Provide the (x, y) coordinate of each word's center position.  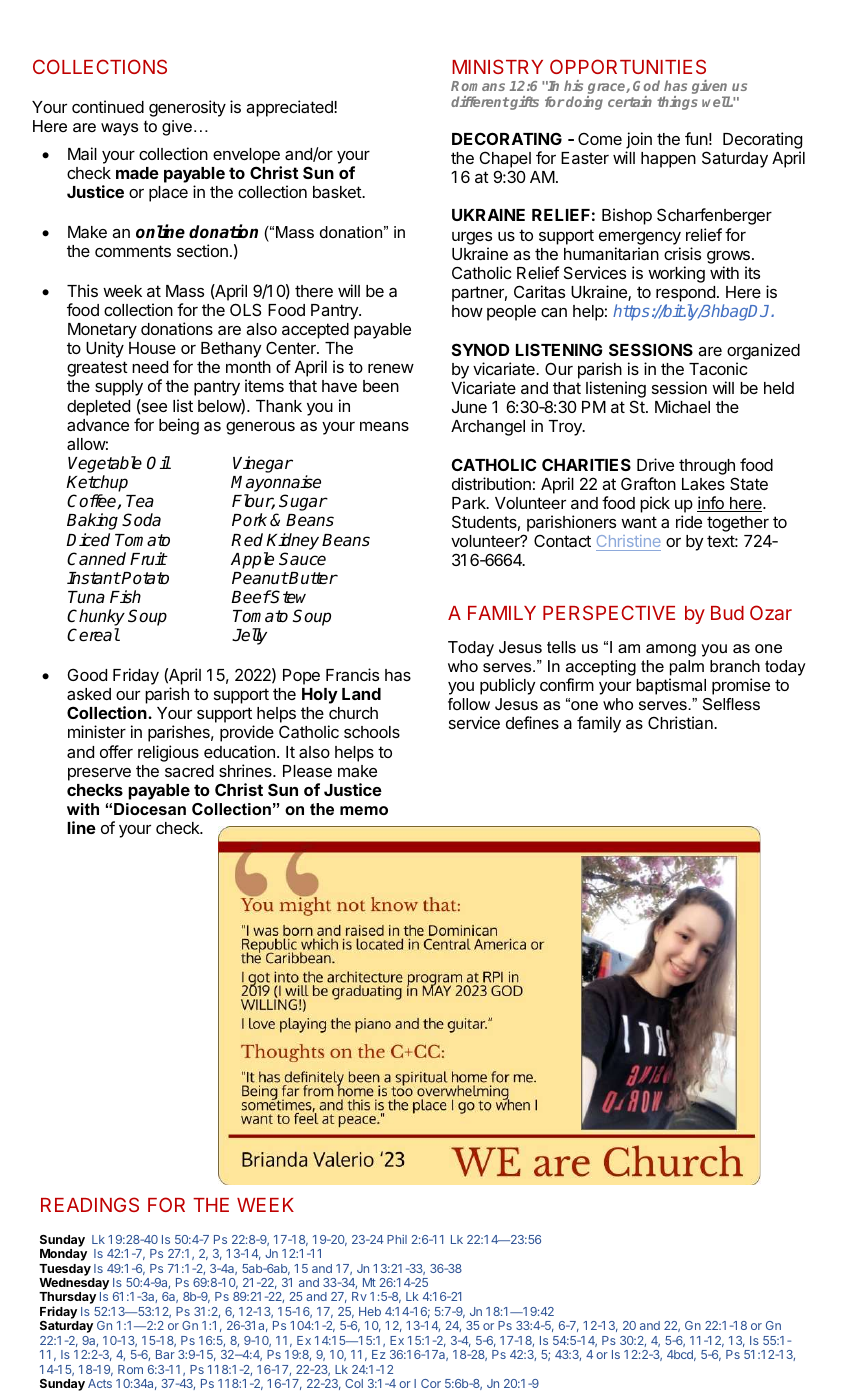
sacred (189, 771)
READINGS (90, 1204)
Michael (682, 406)
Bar (165, 1354)
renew (391, 368)
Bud (727, 613)
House (152, 348)
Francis (352, 674)
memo (364, 810)
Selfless (731, 704)
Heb (370, 1311)
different (480, 101)
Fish (125, 596)
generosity (187, 108)
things (677, 103)
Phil (397, 1239)
